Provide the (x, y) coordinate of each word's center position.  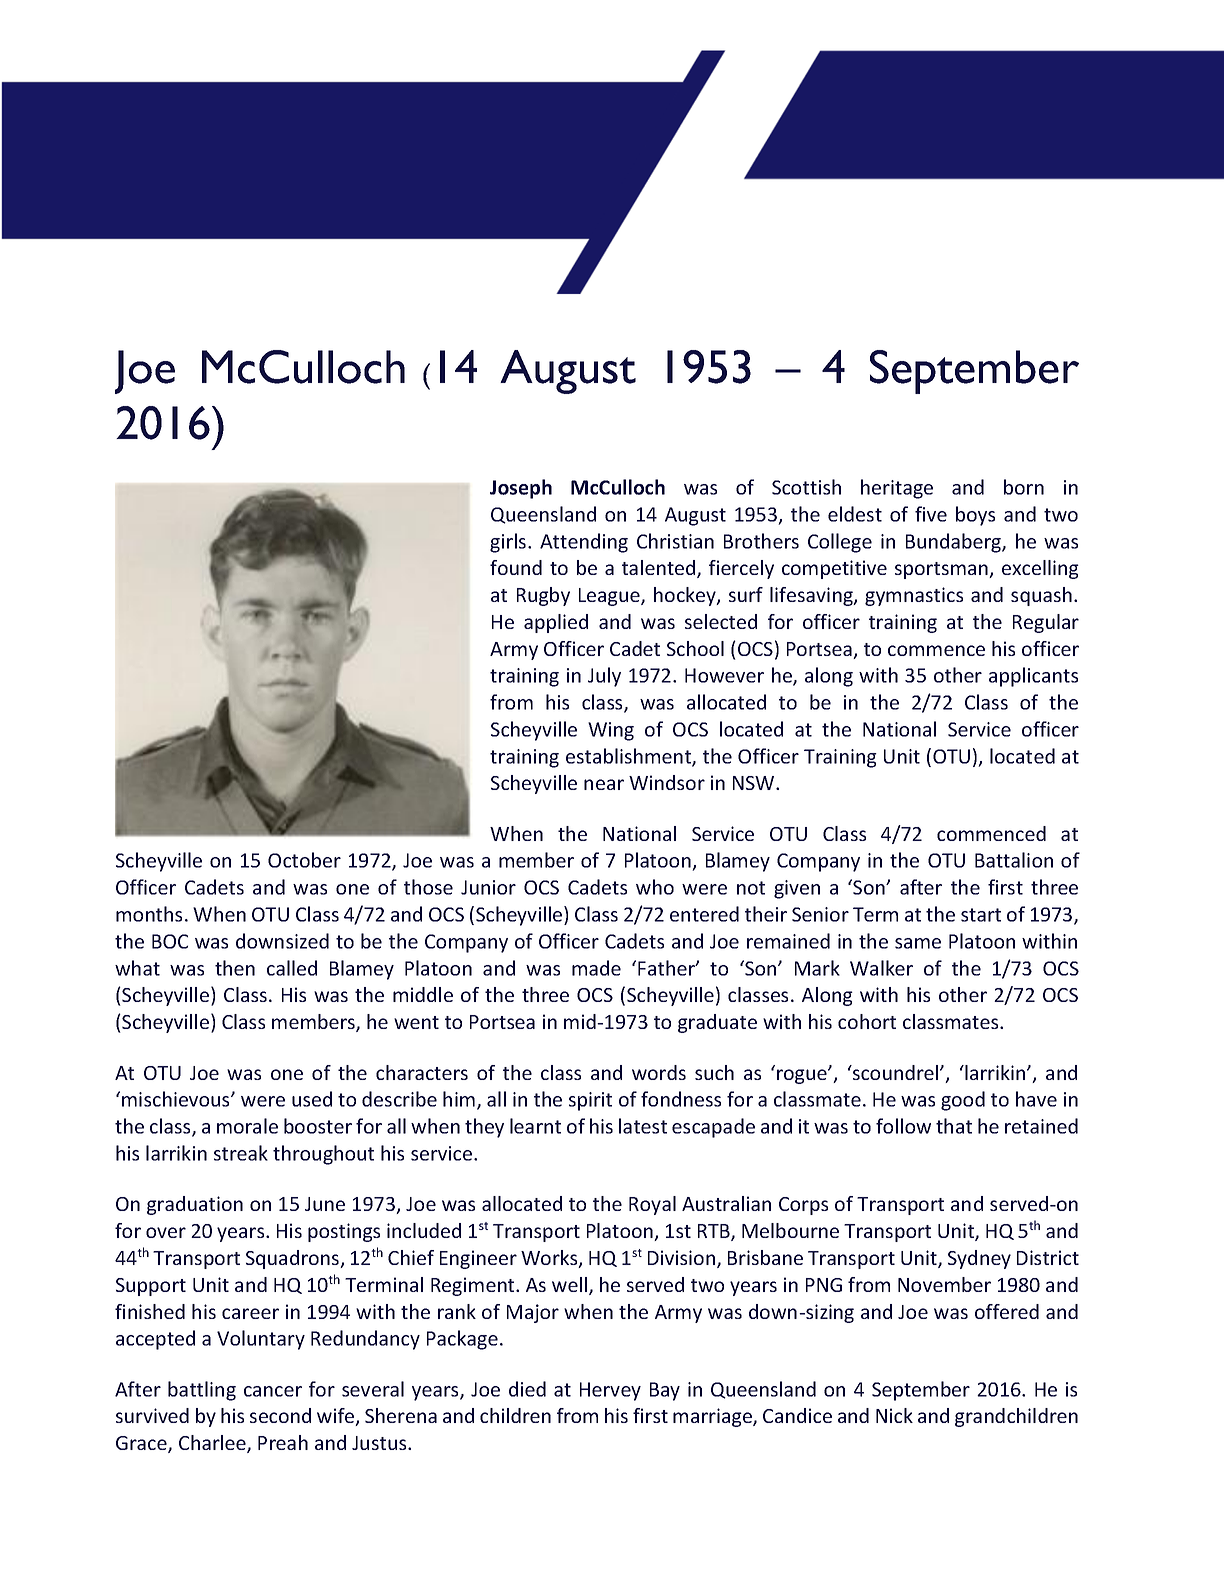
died (527, 1389)
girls (509, 543)
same (918, 943)
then (235, 968)
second (280, 1415)
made (596, 968)
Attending (584, 543)
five (931, 514)
